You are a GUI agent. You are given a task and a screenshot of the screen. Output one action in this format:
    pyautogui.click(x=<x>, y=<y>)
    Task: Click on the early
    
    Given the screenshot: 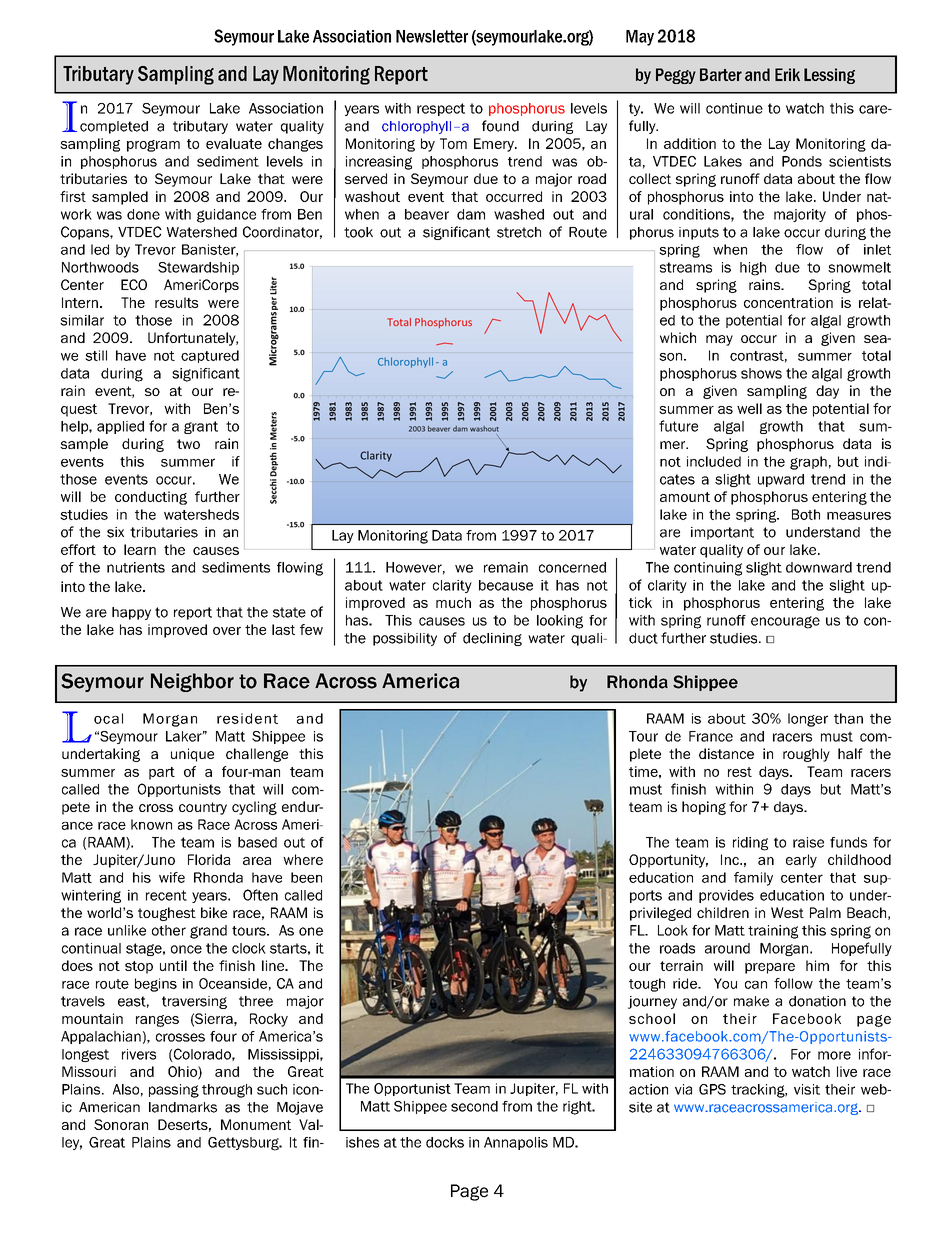 What is the action you would take?
    pyautogui.click(x=801, y=861)
